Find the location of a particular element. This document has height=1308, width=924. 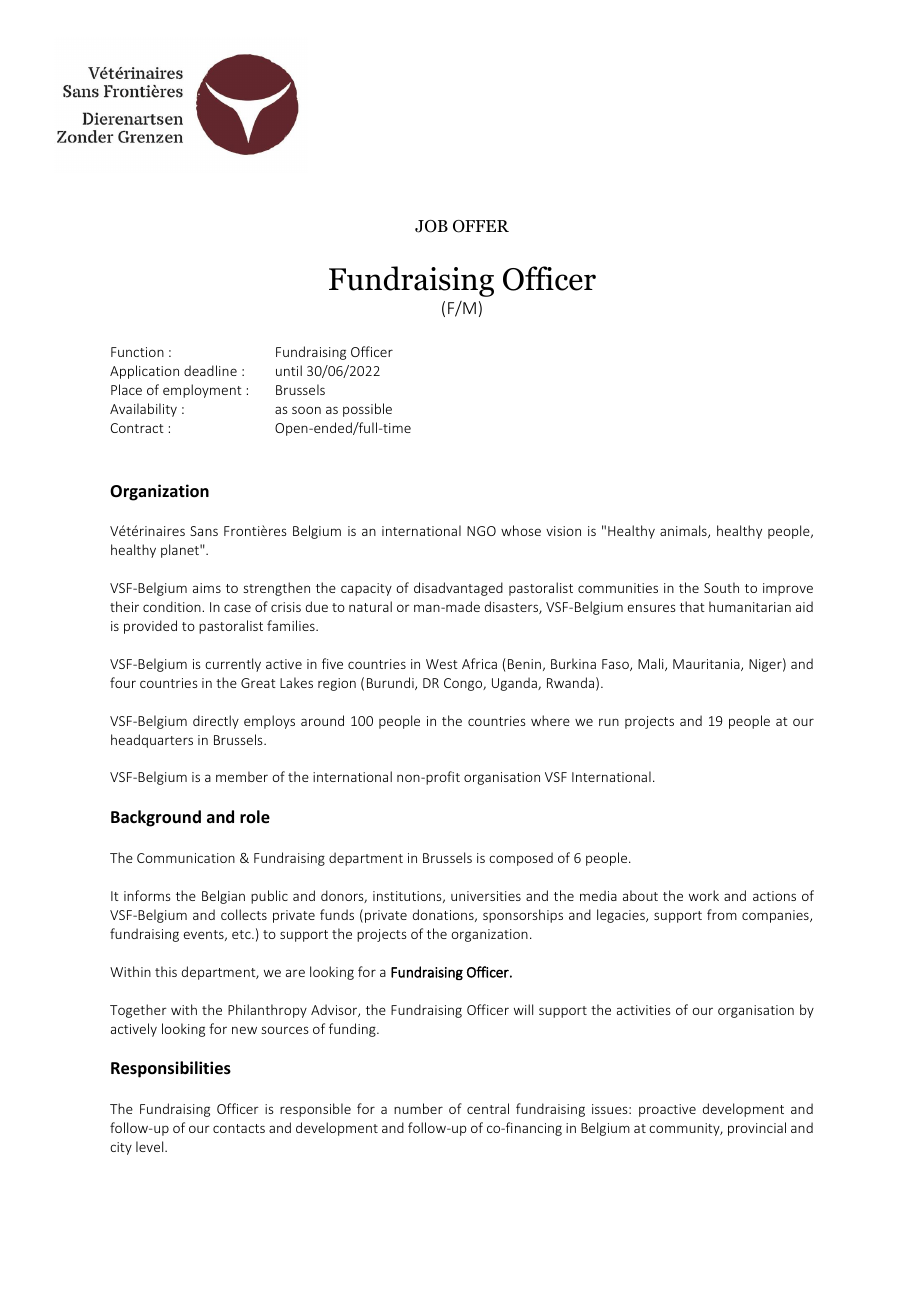

Mauritania is located at coordinates (707, 665).
